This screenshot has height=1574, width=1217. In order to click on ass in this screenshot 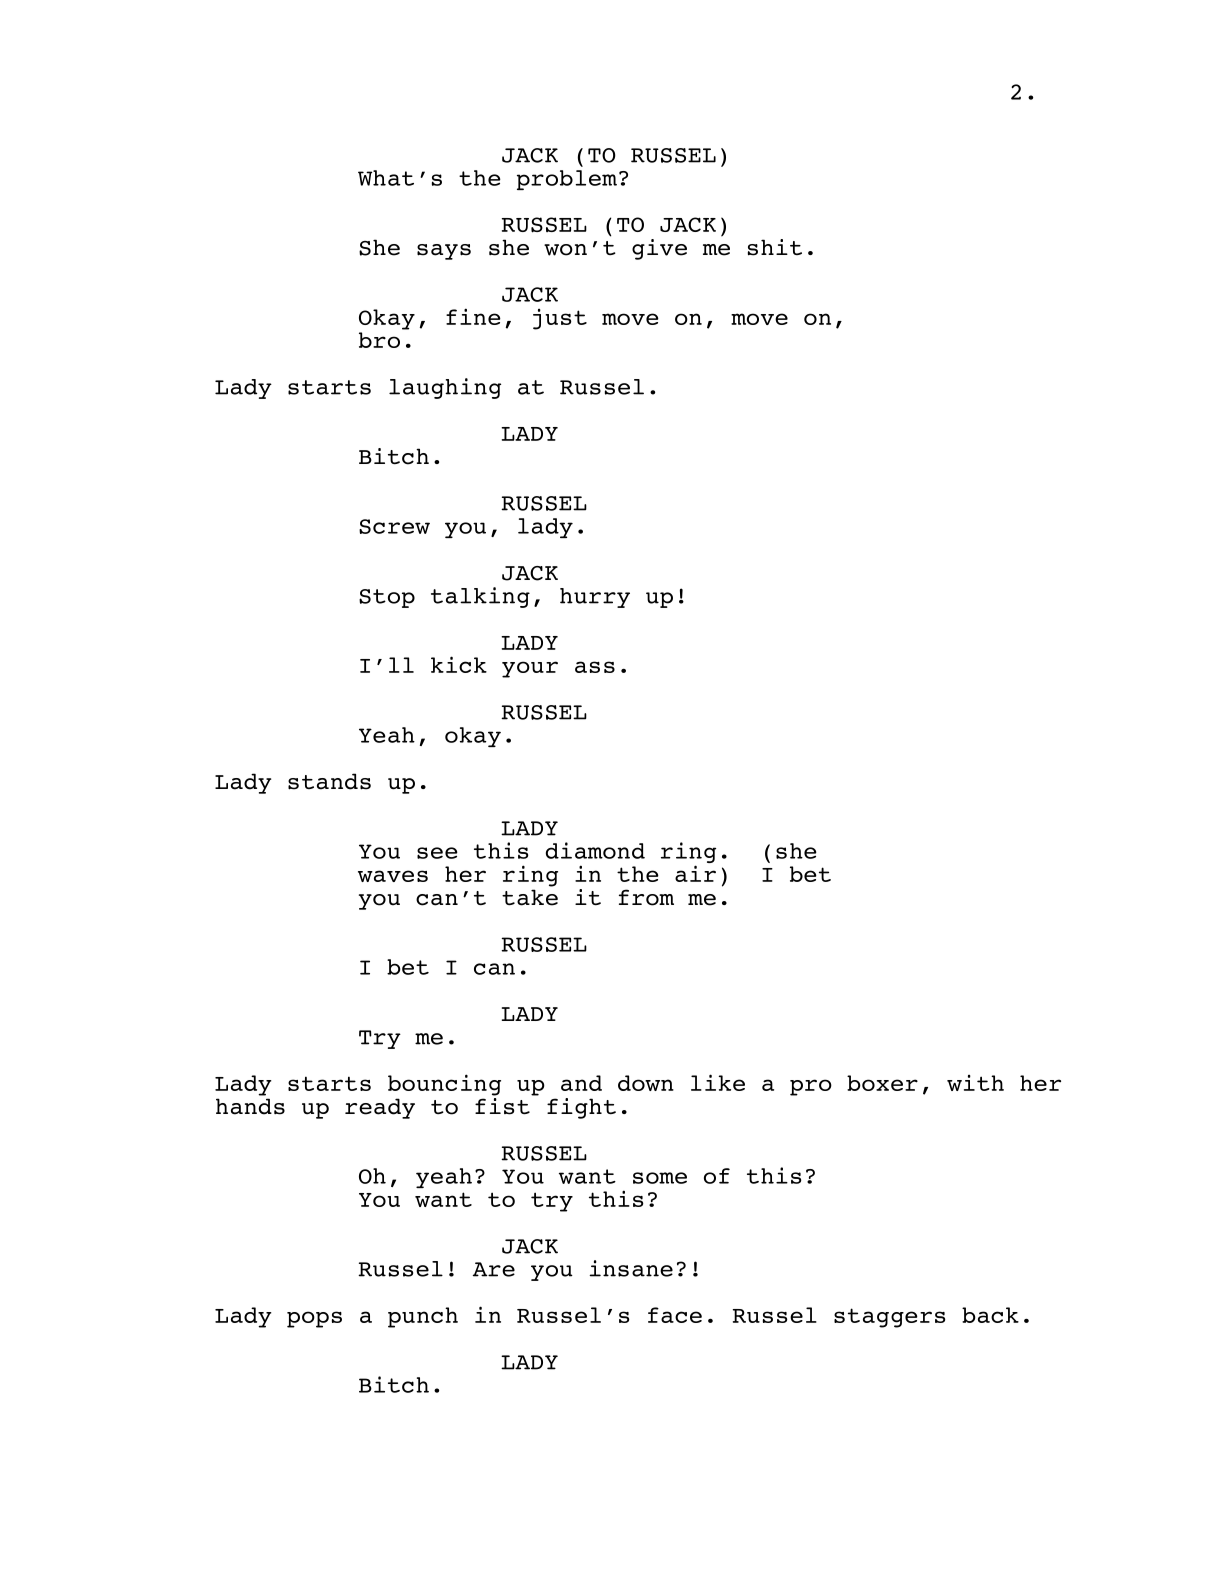, I will do `click(595, 667)`.
